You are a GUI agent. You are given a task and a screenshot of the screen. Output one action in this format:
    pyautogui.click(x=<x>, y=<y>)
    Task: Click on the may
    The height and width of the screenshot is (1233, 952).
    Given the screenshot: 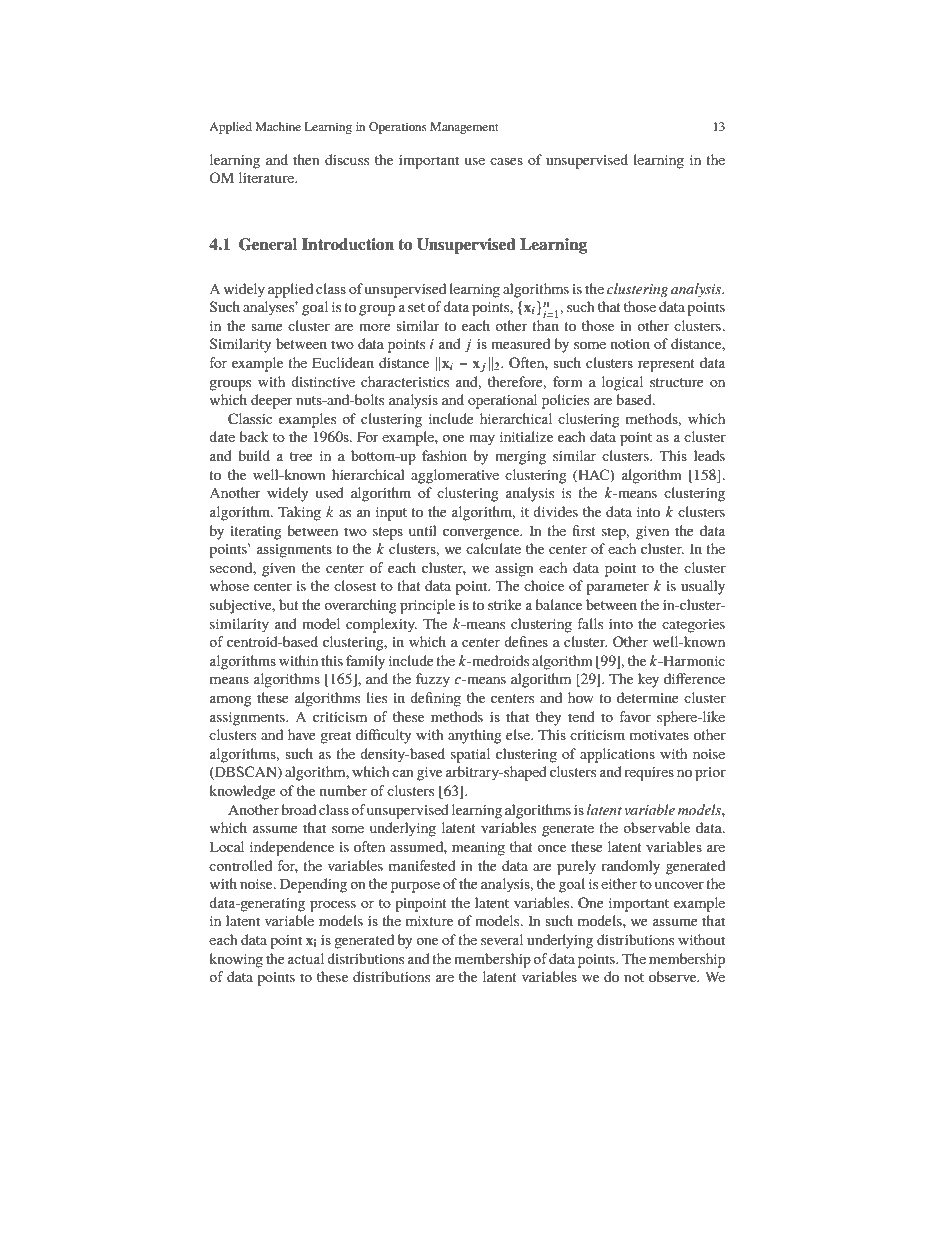 What is the action you would take?
    pyautogui.click(x=482, y=440)
